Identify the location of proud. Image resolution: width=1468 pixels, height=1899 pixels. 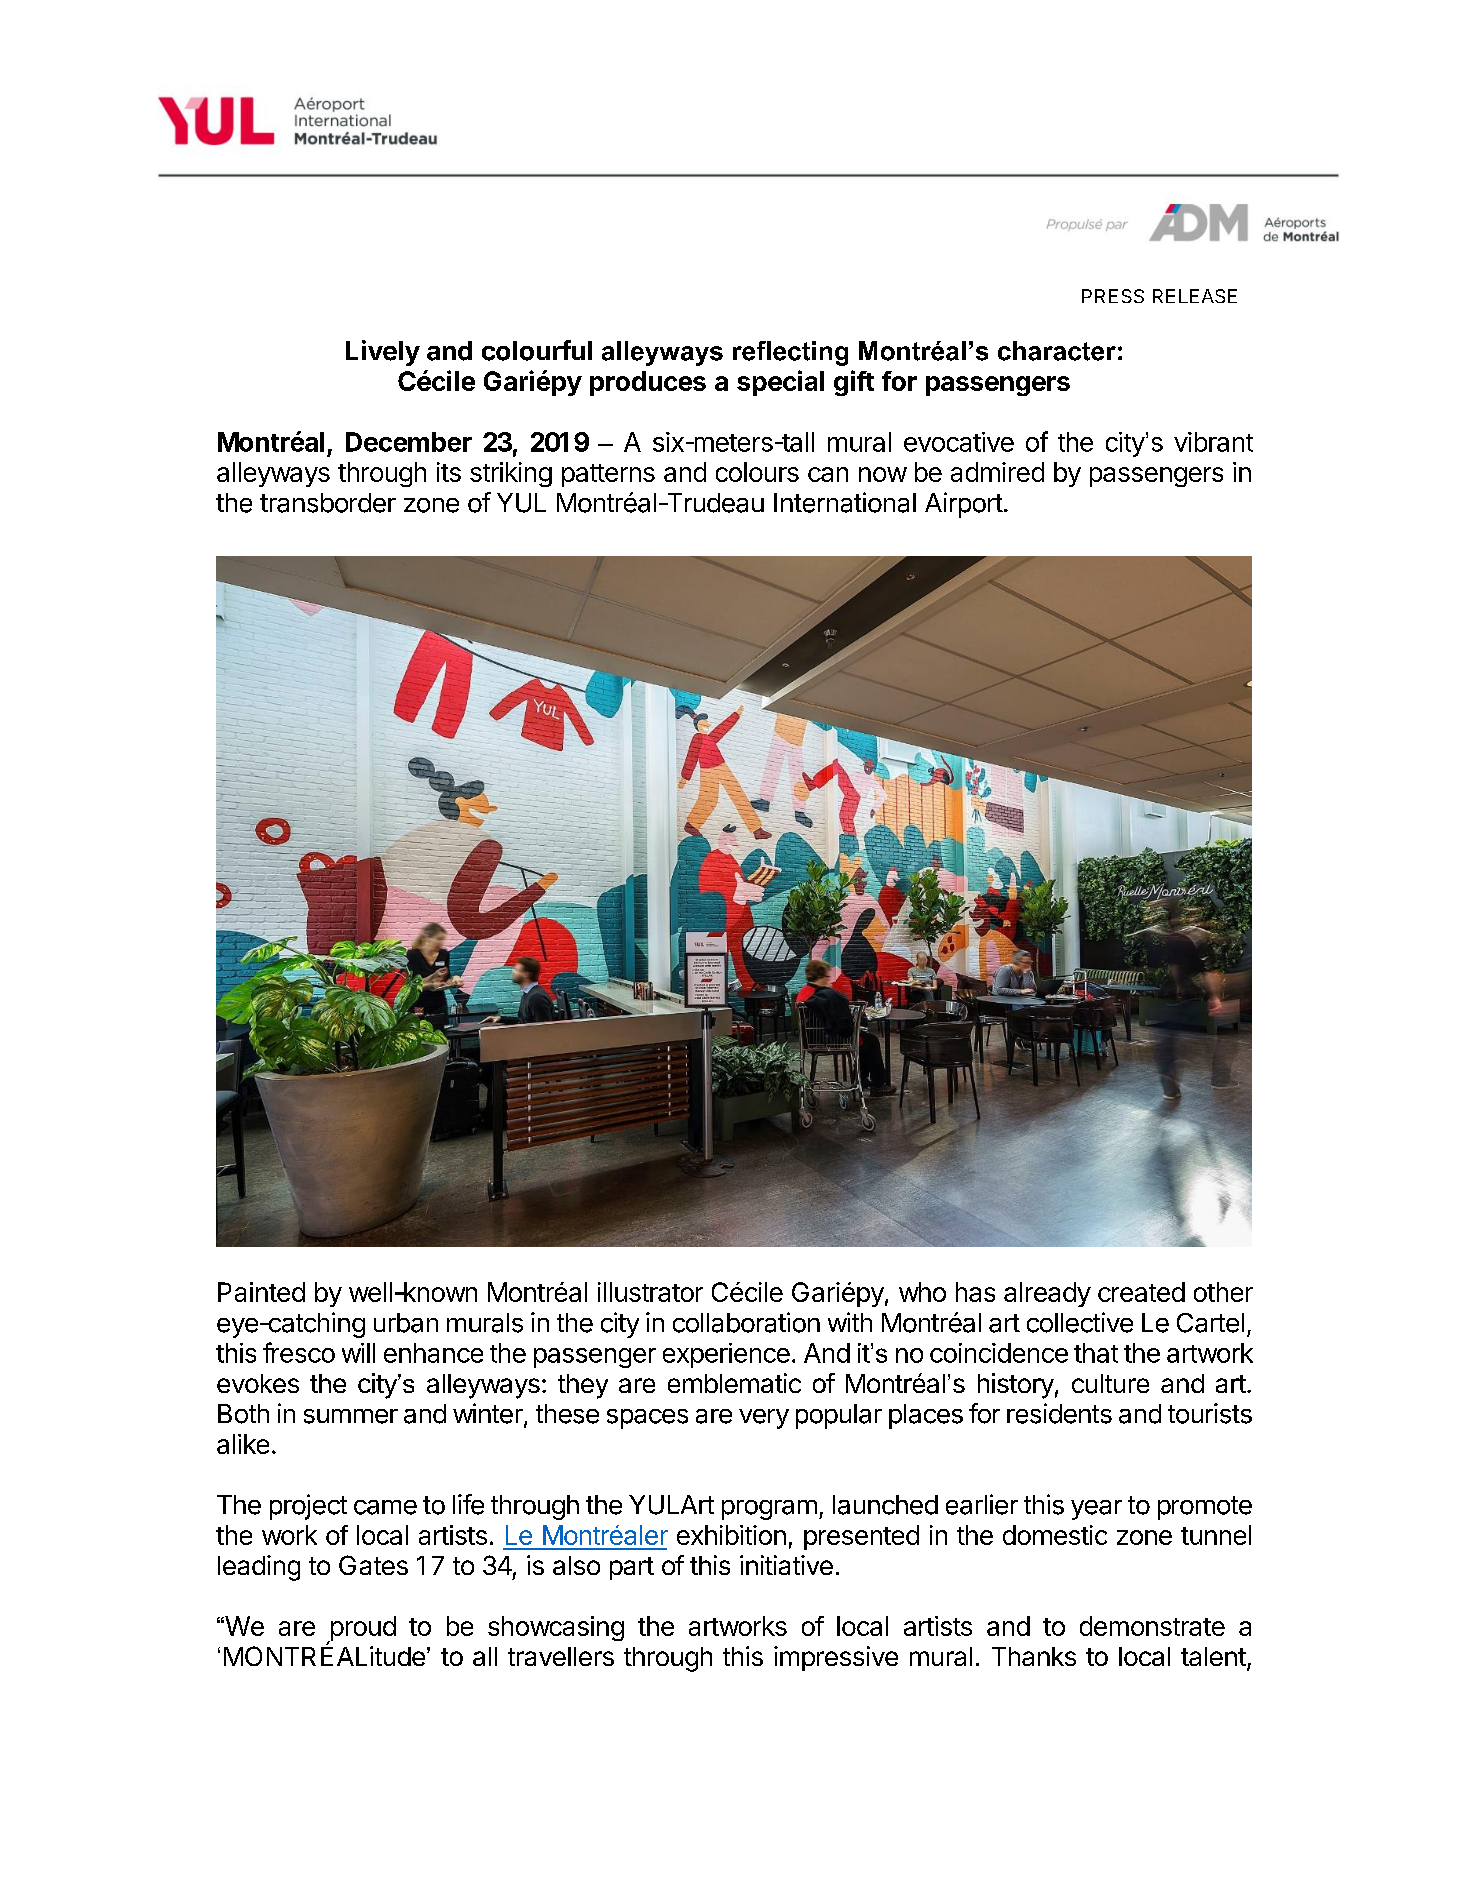
(362, 1630).
